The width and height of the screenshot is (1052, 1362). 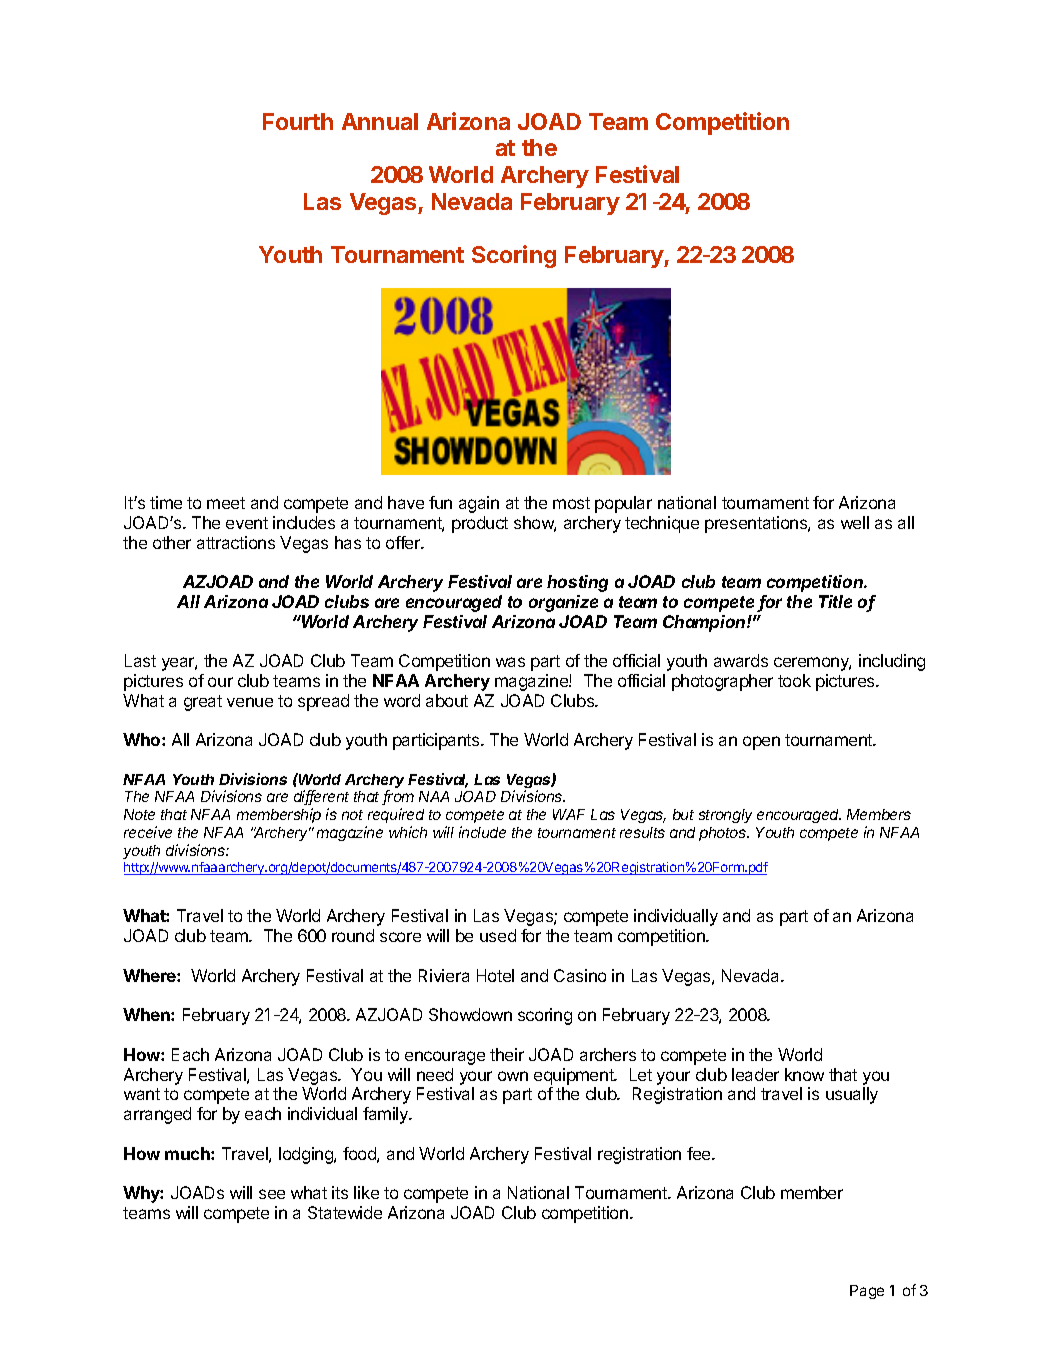 What do you see at coordinates (250, 702) in the screenshot?
I see `venue` at bounding box center [250, 702].
